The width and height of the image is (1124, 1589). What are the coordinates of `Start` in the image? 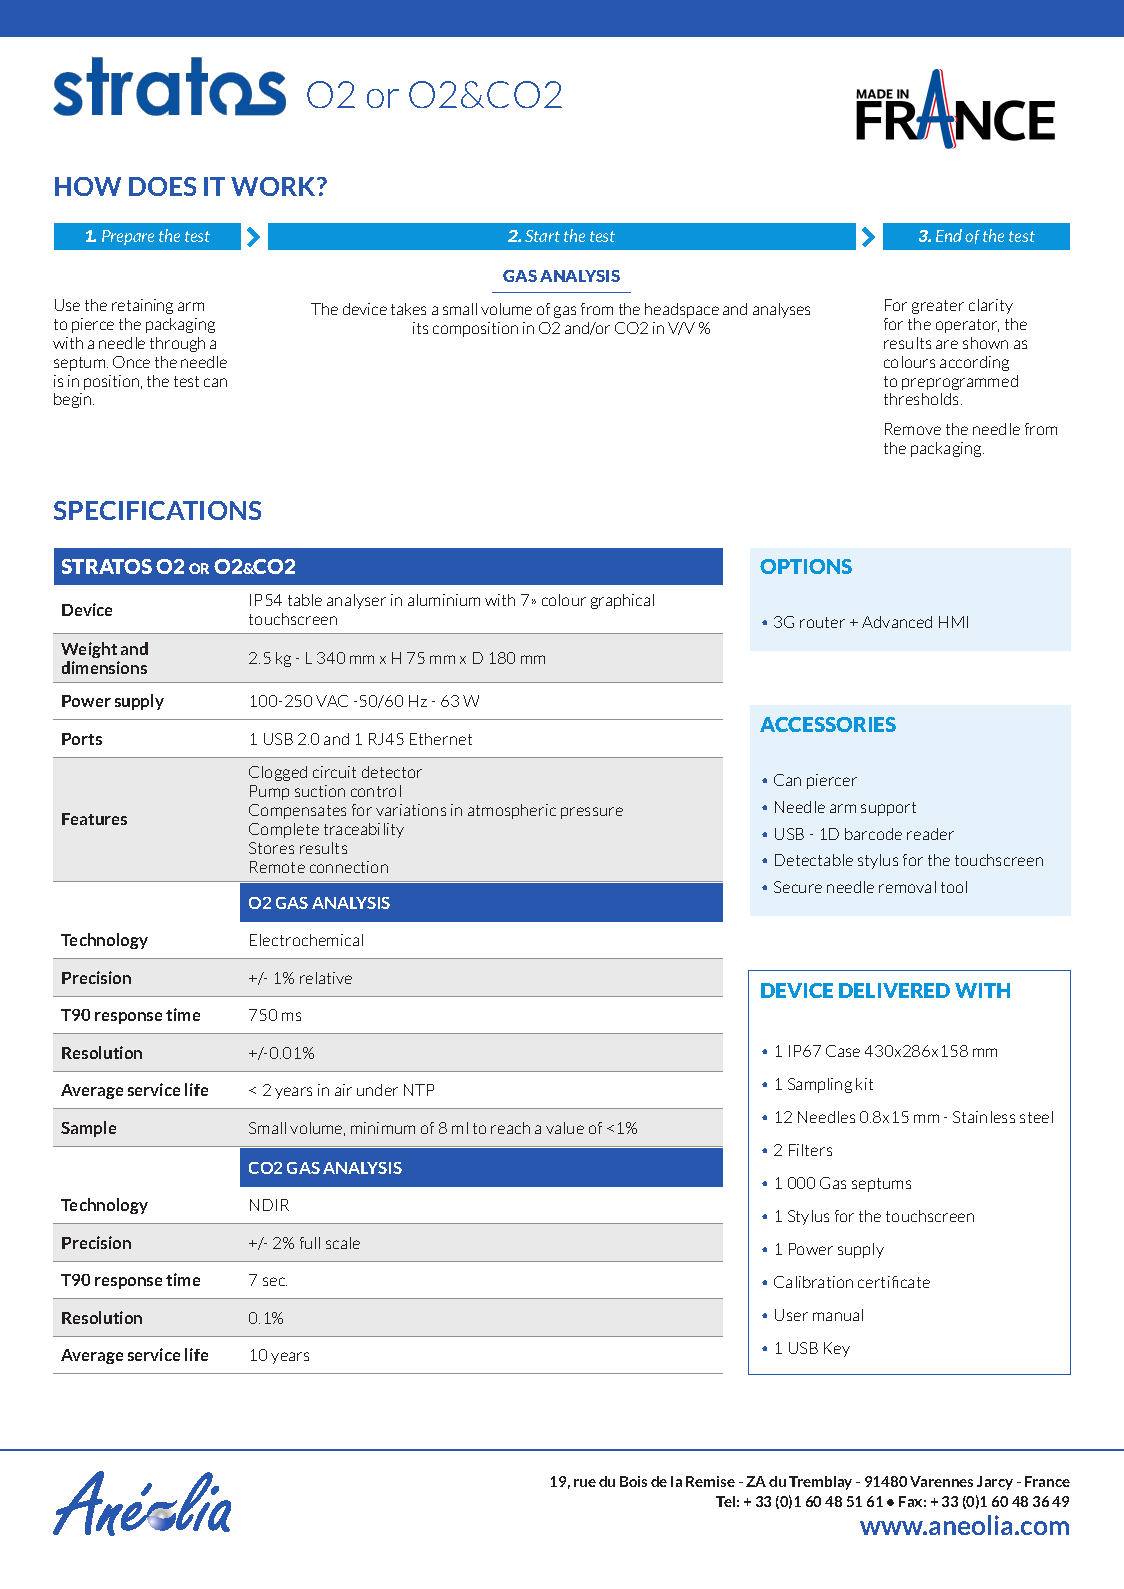 It's located at (542, 236).
